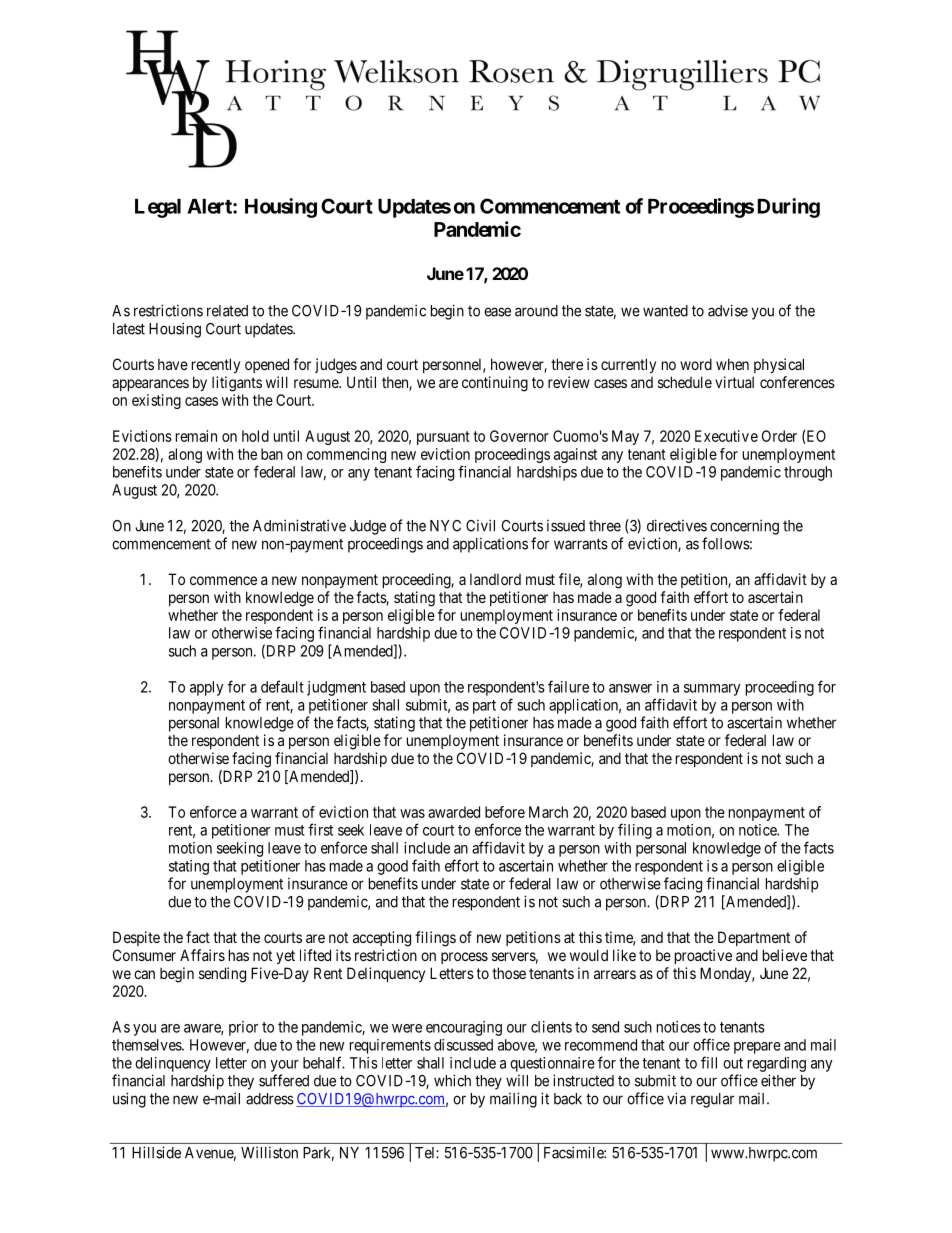  I want to click on which, so click(452, 1080).
